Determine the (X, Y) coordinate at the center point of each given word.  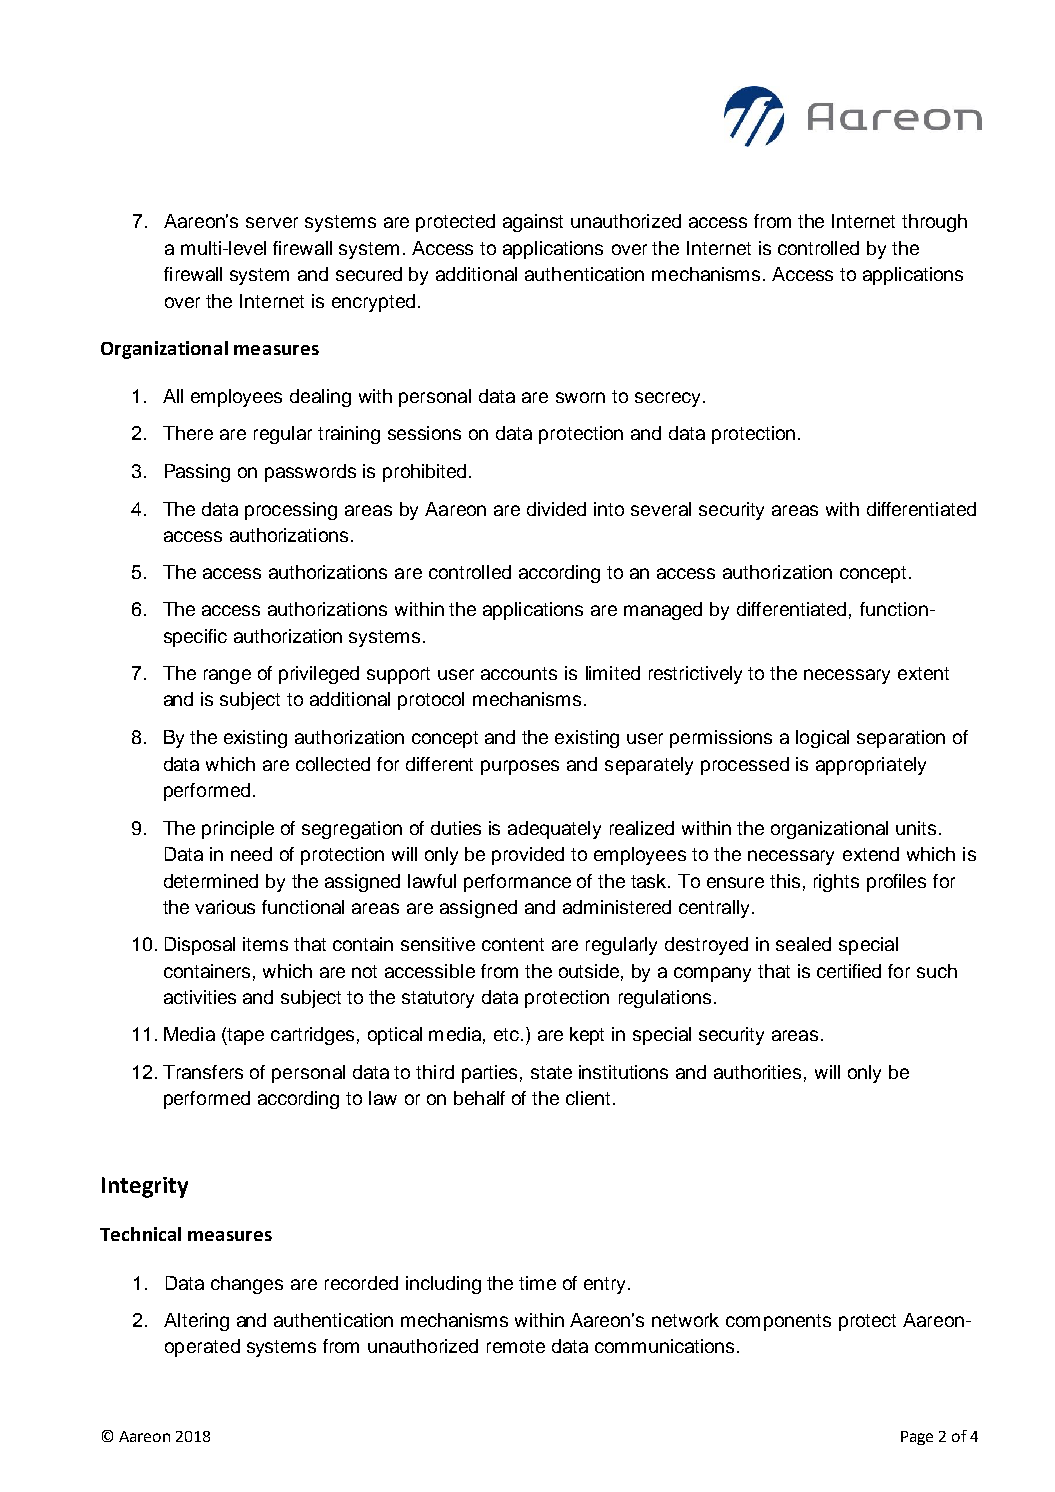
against (533, 223)
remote (516, 1346)
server (272, 222)
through (934, 223)
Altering (196, 1322)
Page (917, 1438)
